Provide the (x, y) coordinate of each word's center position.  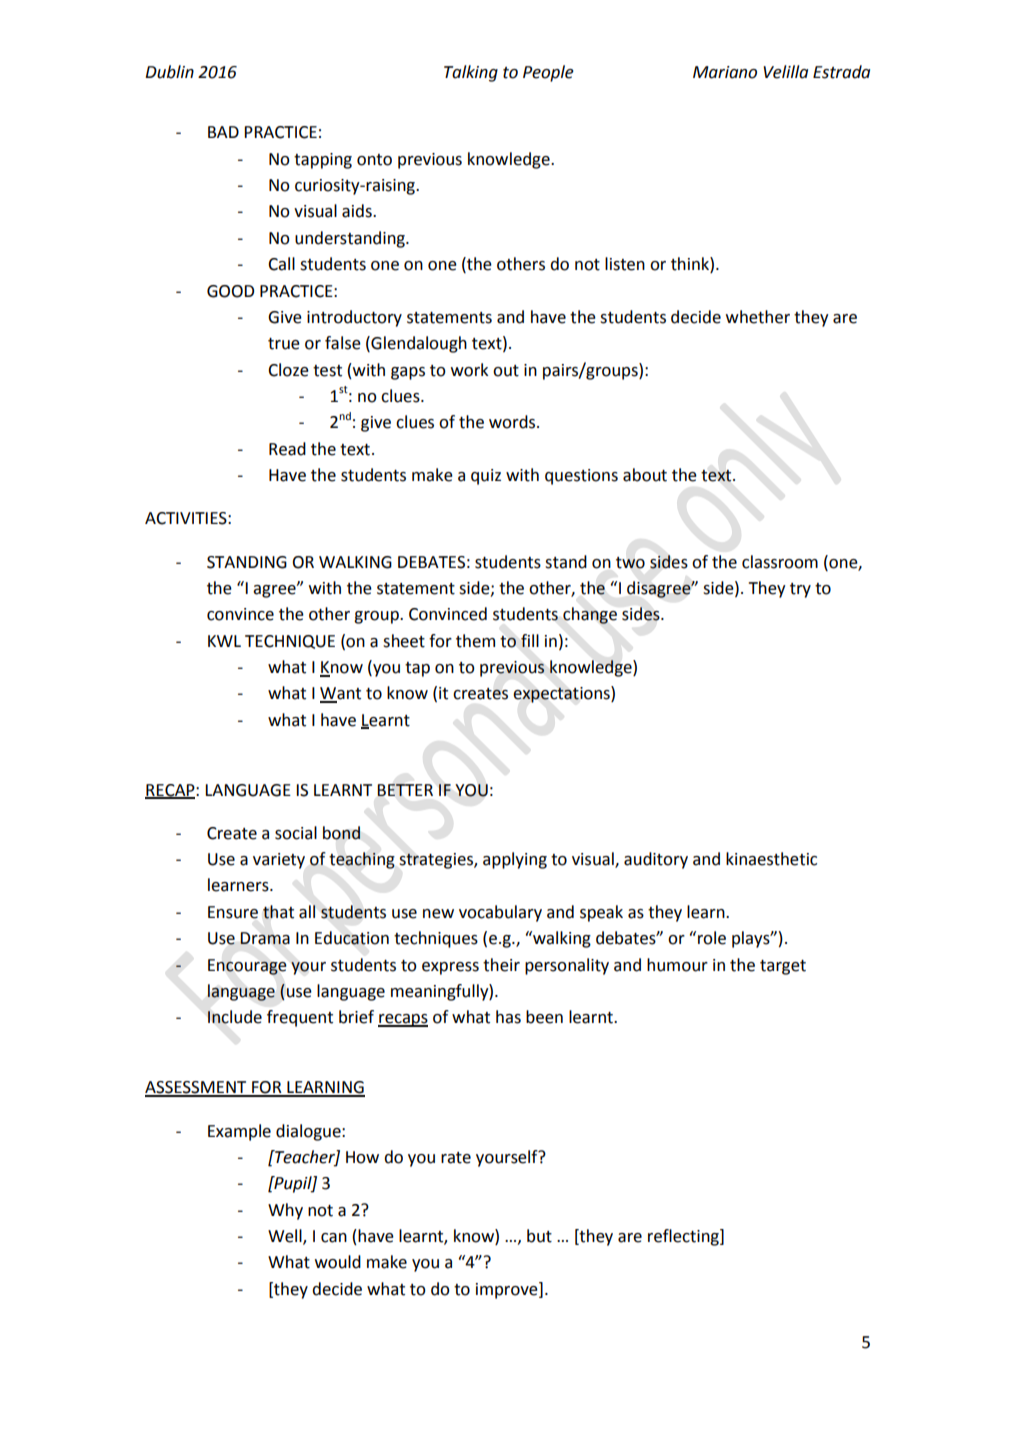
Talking (471, 73)
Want (340, 694)
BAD (223, 132)
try (800, 590)
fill (530, 640)
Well (286, 1236)
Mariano (725, 72)
